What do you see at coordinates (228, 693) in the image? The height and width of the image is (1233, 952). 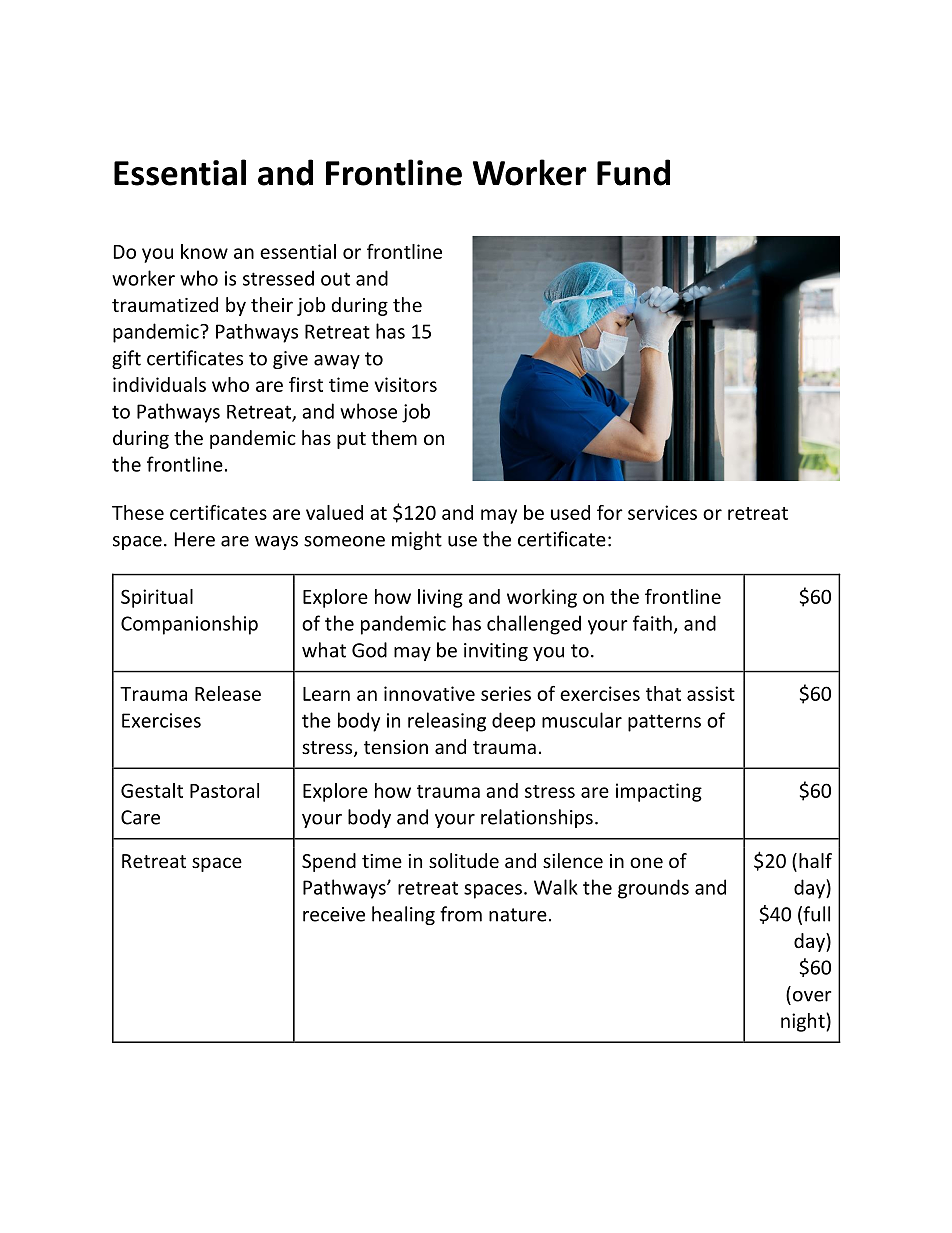 I see `Release` at bounding box center [228, 693].
